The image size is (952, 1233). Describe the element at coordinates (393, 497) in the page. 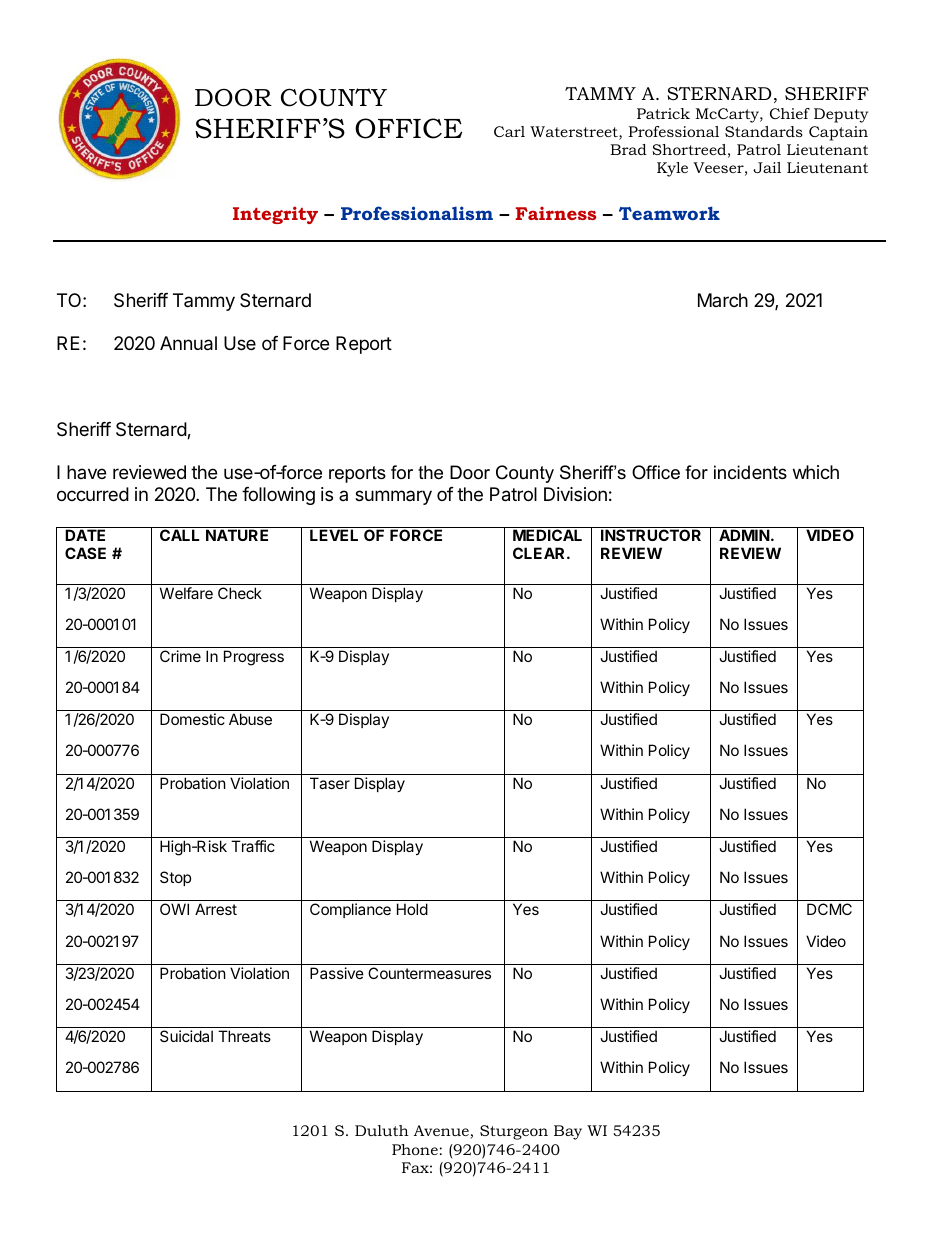

I see `summary` at that location.
